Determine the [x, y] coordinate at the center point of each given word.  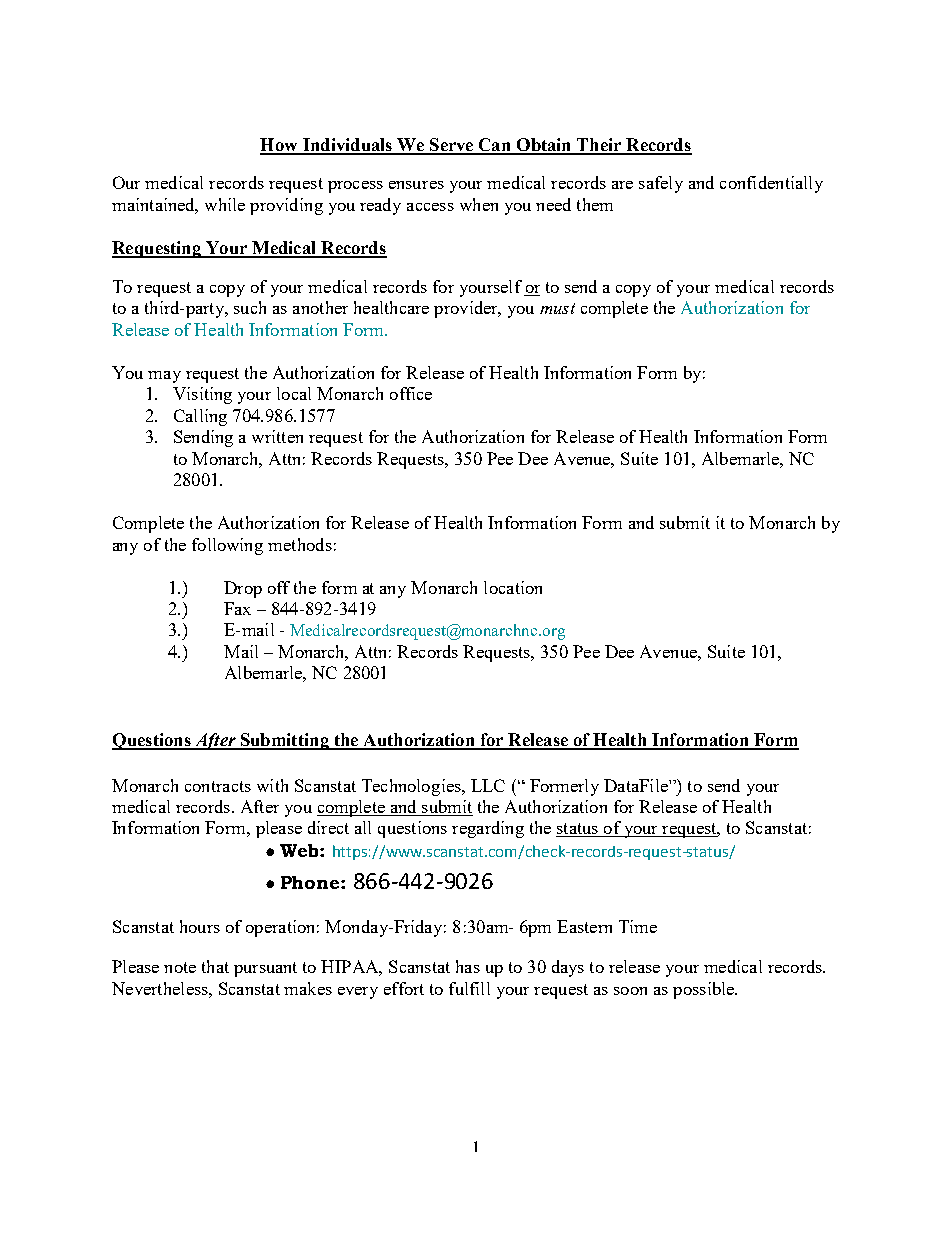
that [215, 966]
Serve [451, 146]
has [468, 966]
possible [705, 990]
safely [661, 184]
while [225, 204]
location [513, 587]
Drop [243, 589]
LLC [488, 785]
